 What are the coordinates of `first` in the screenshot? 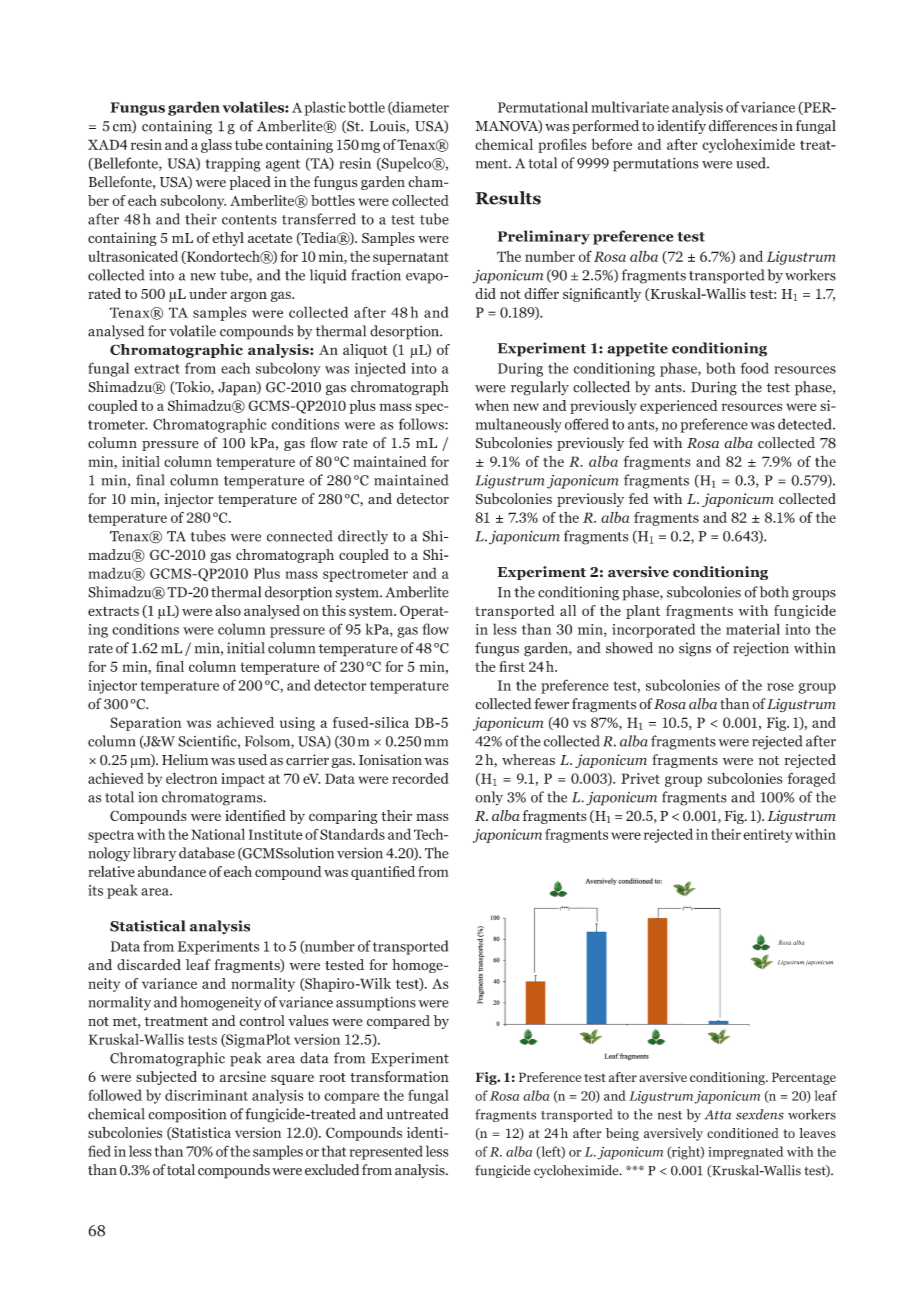 It's located at (512, 666).
